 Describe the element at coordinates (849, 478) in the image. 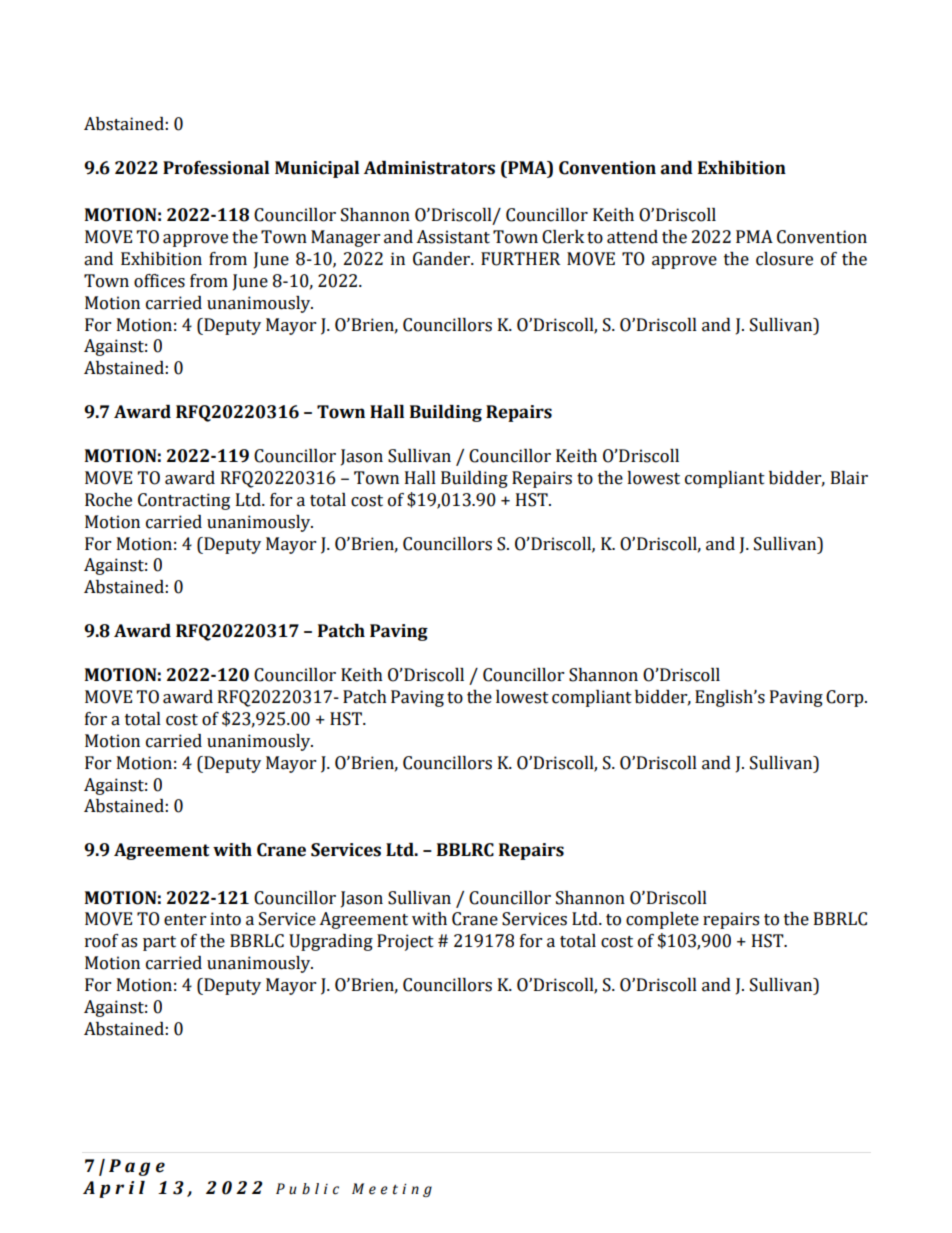

I see `Blair` at that location.
